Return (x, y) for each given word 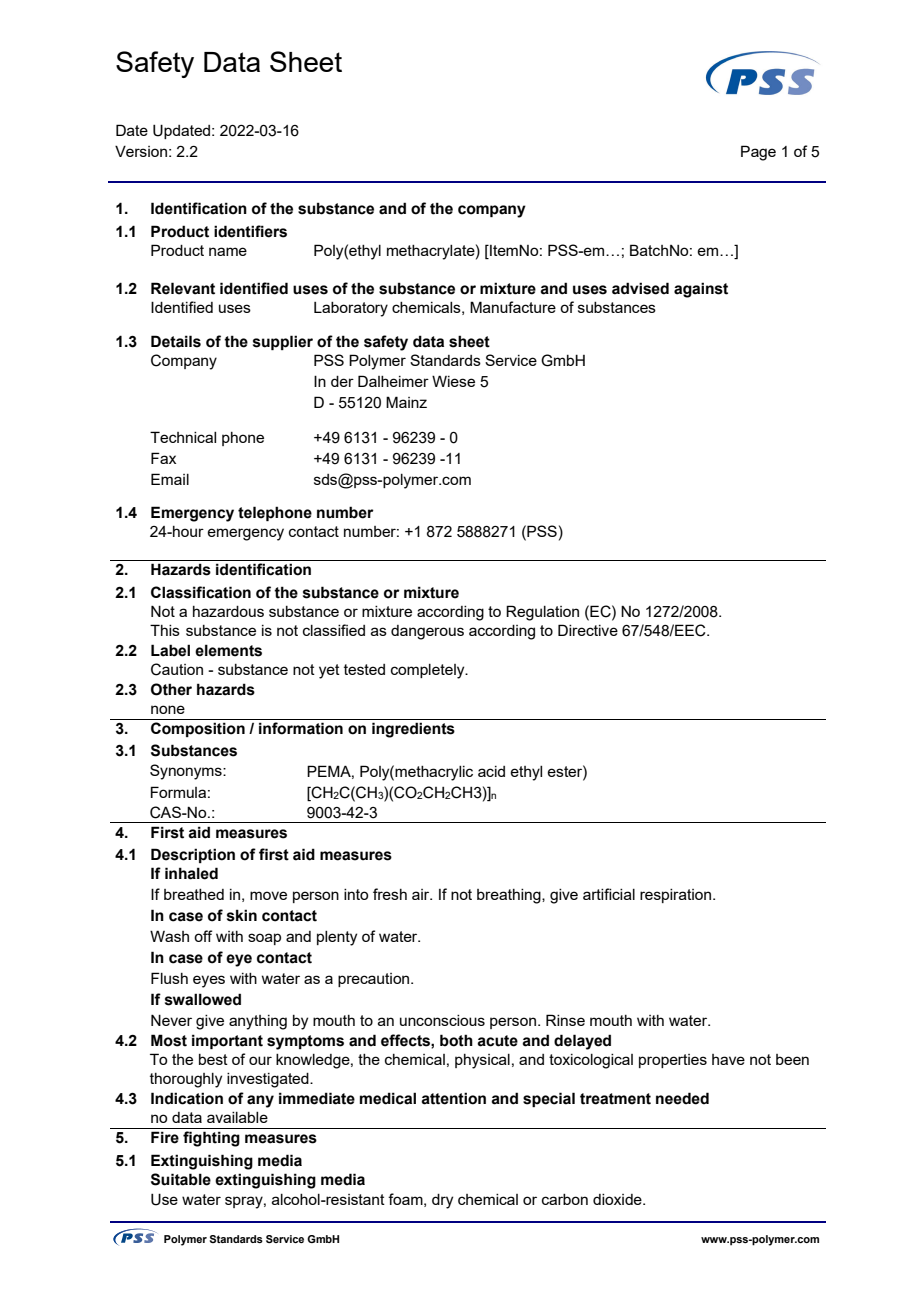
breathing (510, 896)
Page (758, 153)
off (203, 936)
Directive (588, 630)
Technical (183, 437)
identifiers (250, 231)
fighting (211, 1139)
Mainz (406, 402)
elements (228, 650)
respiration (677, 896)
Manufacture (513, 307)
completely (429, 671)
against (701, 290)
